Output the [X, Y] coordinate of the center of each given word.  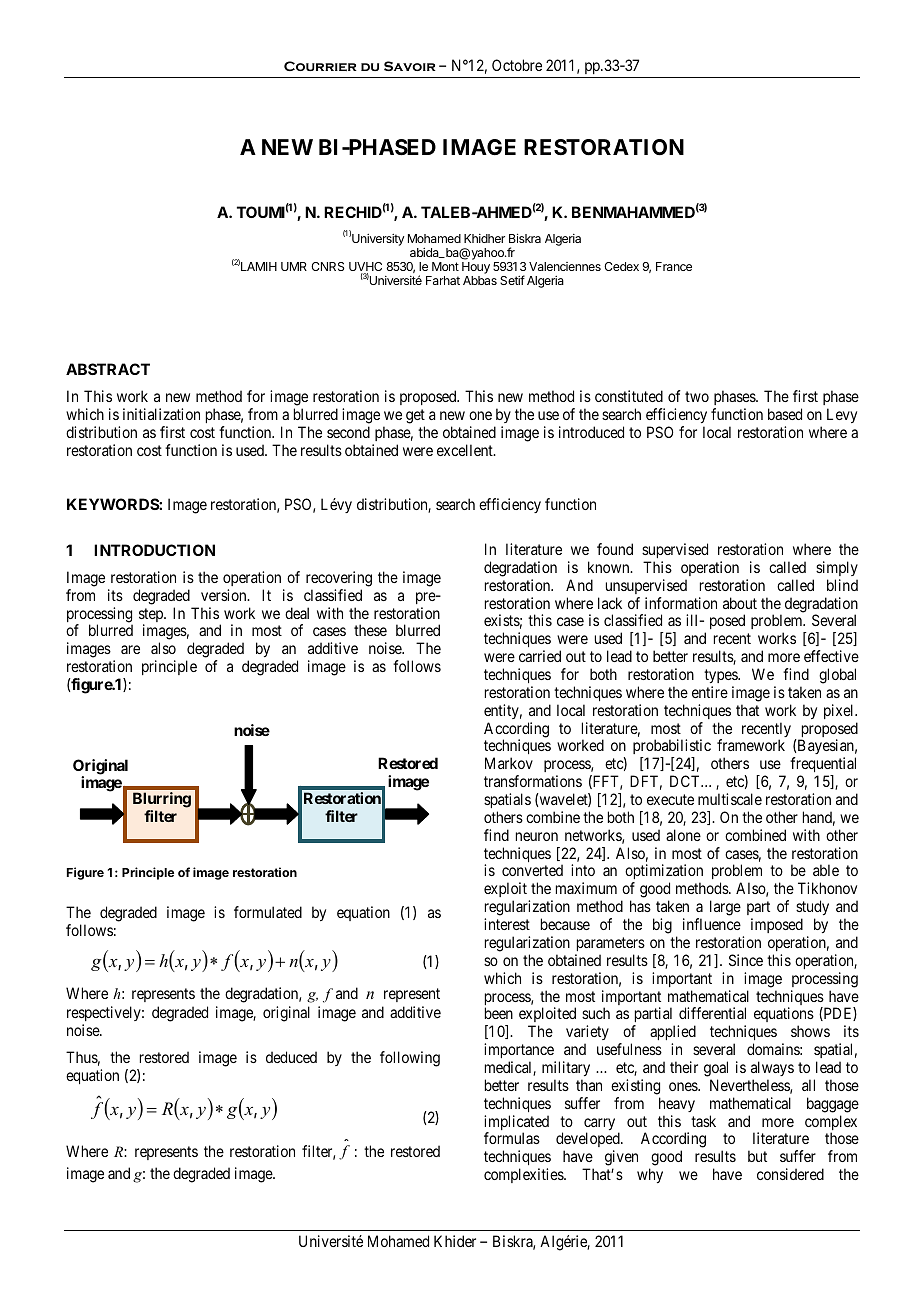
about [740, 603]
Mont [445, 266]
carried [540, 656]
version [225, 595]
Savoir [410, 66]
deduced [291, 1057]
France [674, 266]
